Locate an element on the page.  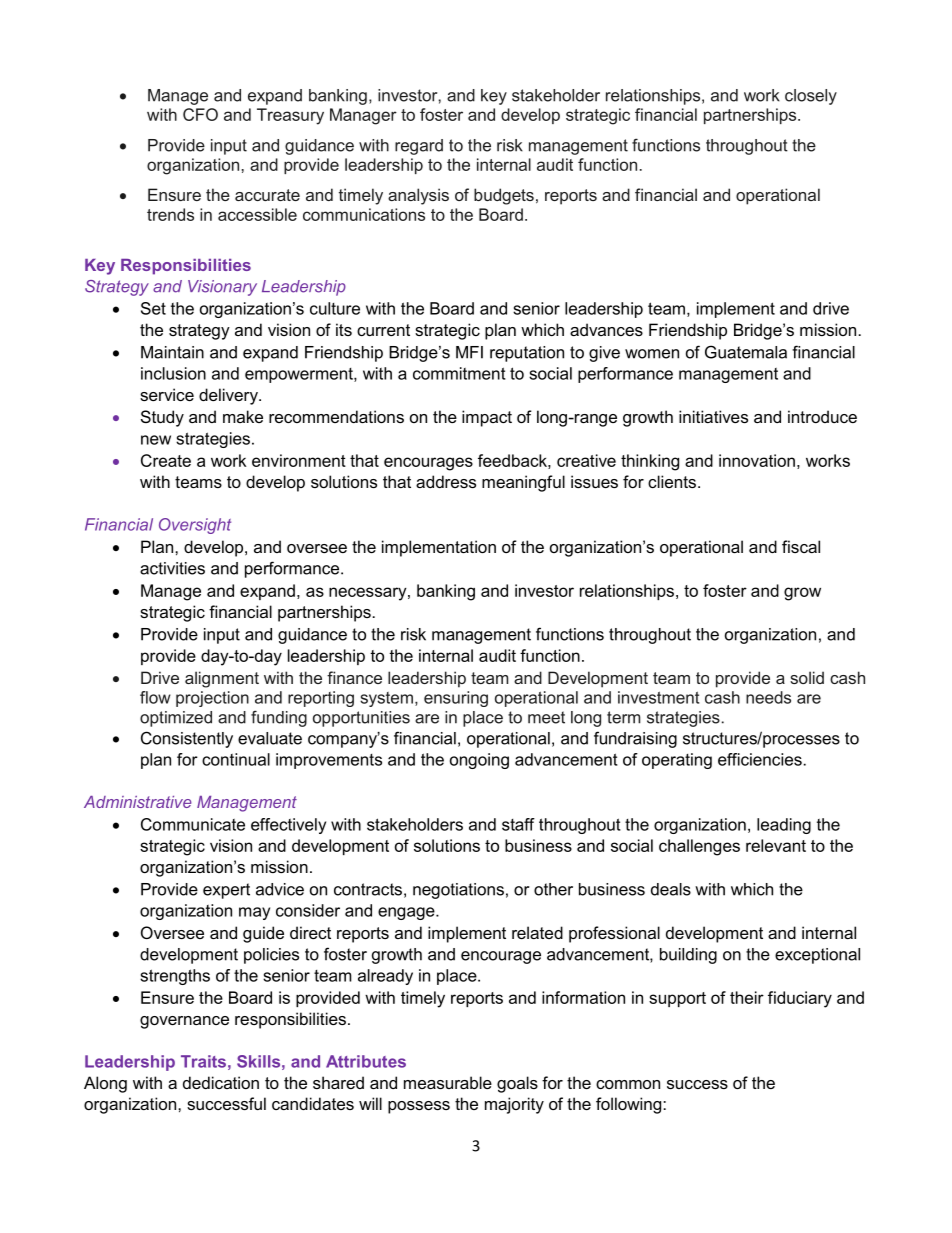
their is located at coordinates (747, 997).
